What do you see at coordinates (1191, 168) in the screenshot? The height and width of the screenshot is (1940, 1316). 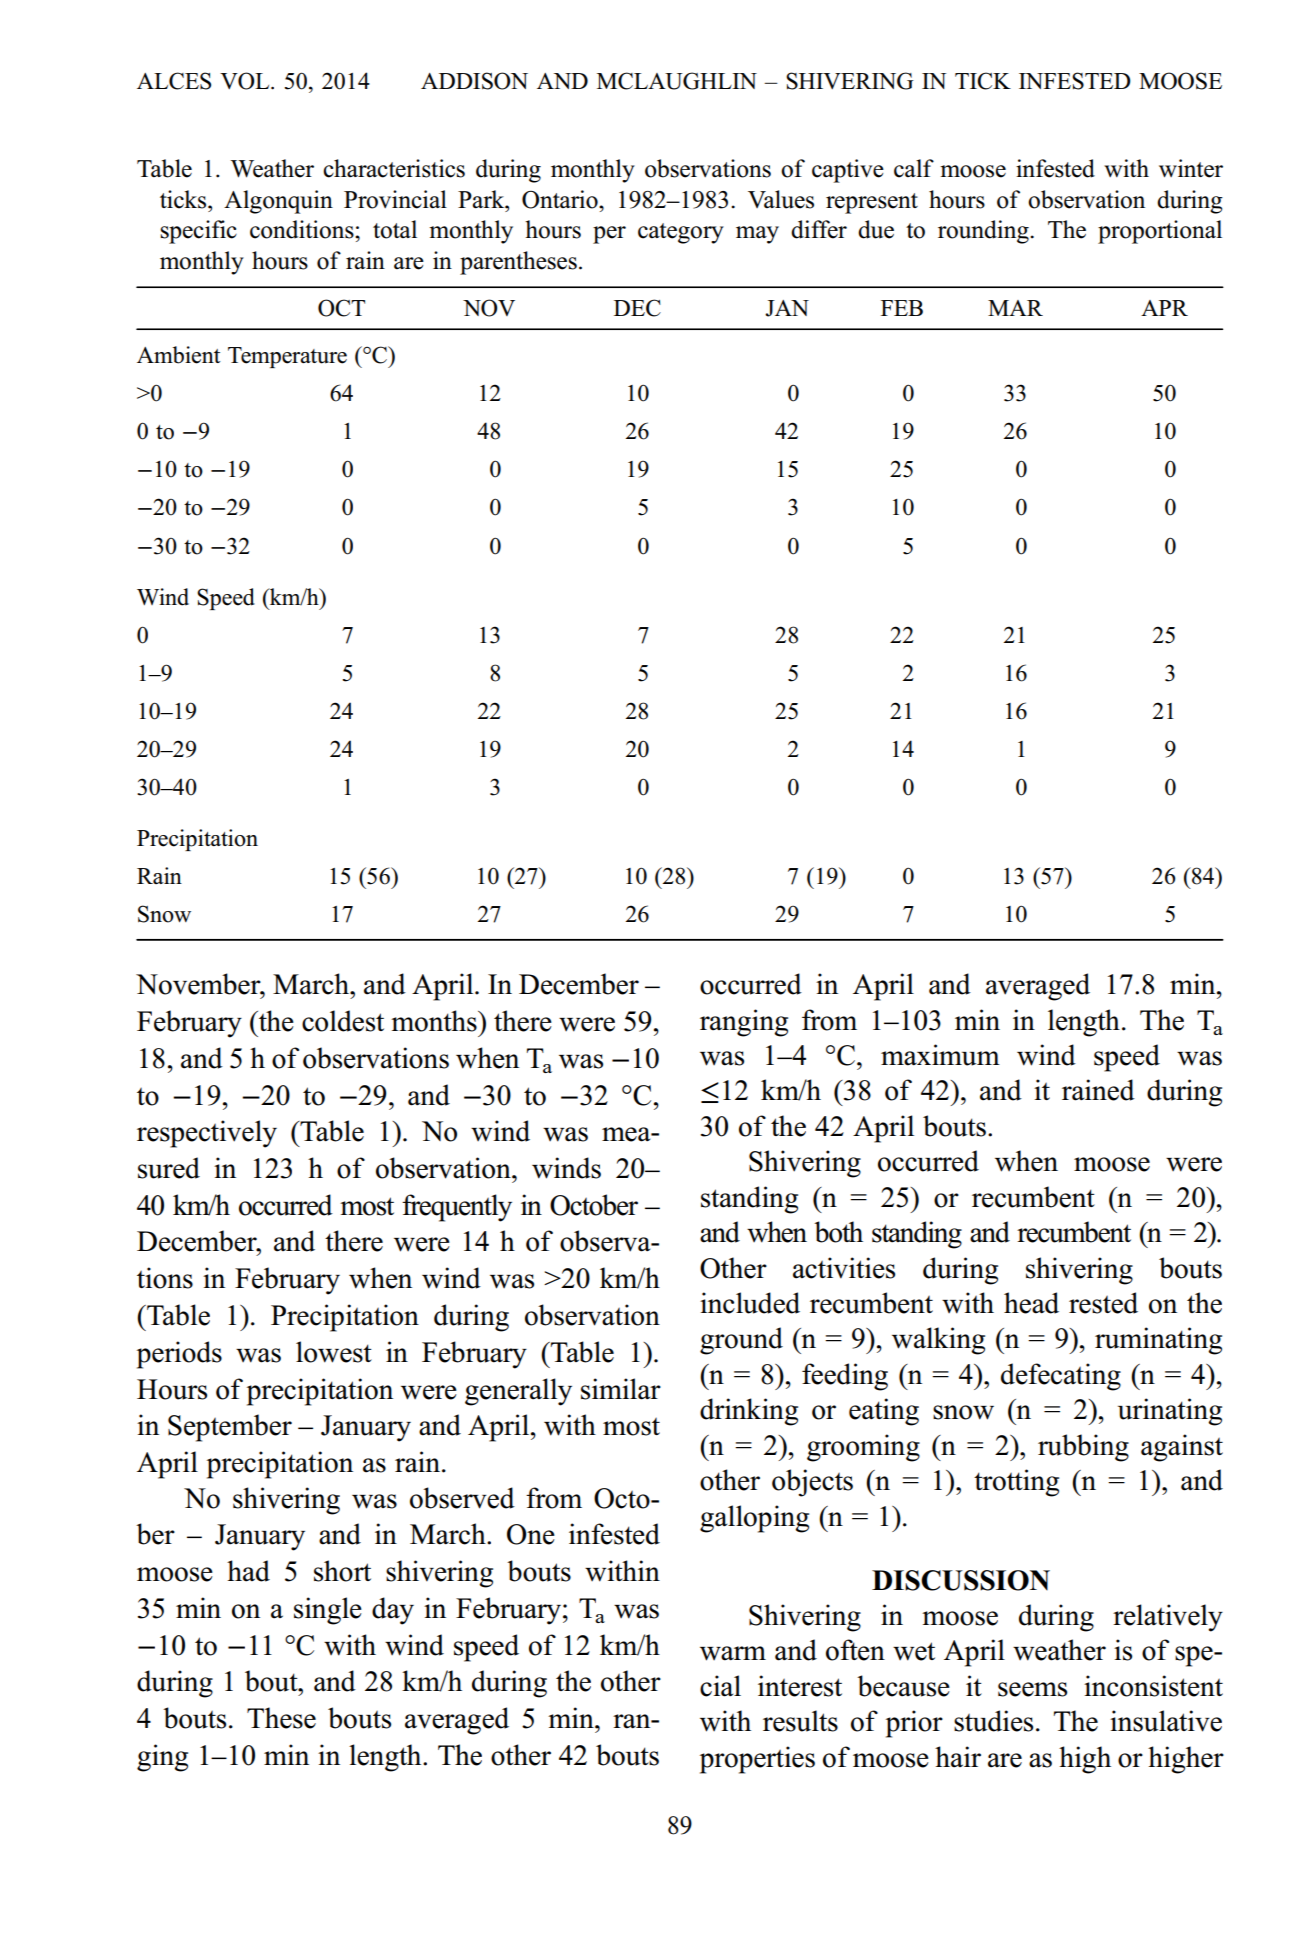 I see `winter` at bounding box center [1191, 168].
